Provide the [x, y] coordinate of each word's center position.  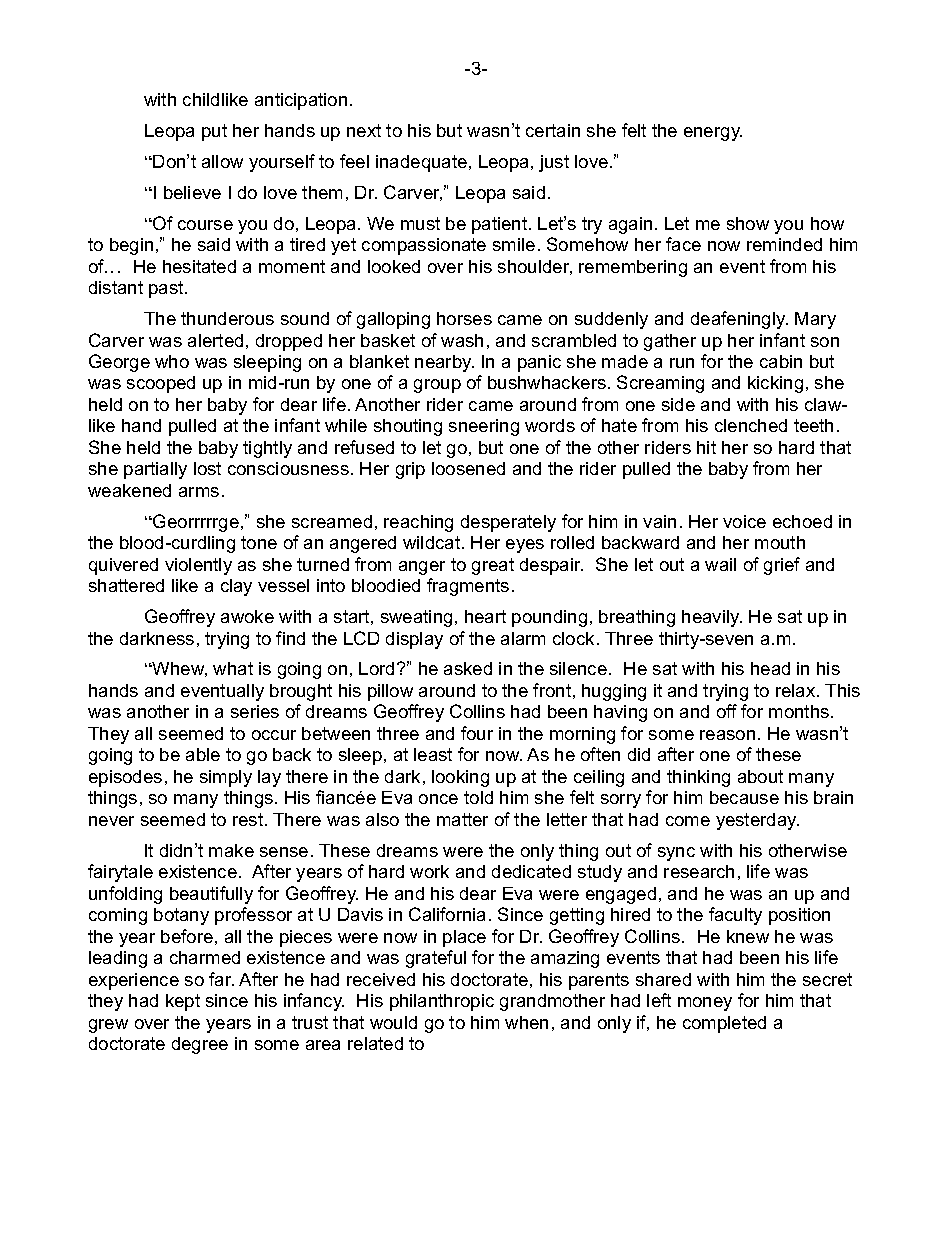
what [233, 668]
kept [183, 1002]
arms [199, 492]
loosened [468, 468]
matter [462, 819]
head [770, 668]
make [231, 850]
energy [713, 134]
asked [468, 668]
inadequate [421, 163]
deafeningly [739, 320]
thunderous [227, 318]
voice [744, 521]
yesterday [757, 821]
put [214, 132]
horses [464, 318]
